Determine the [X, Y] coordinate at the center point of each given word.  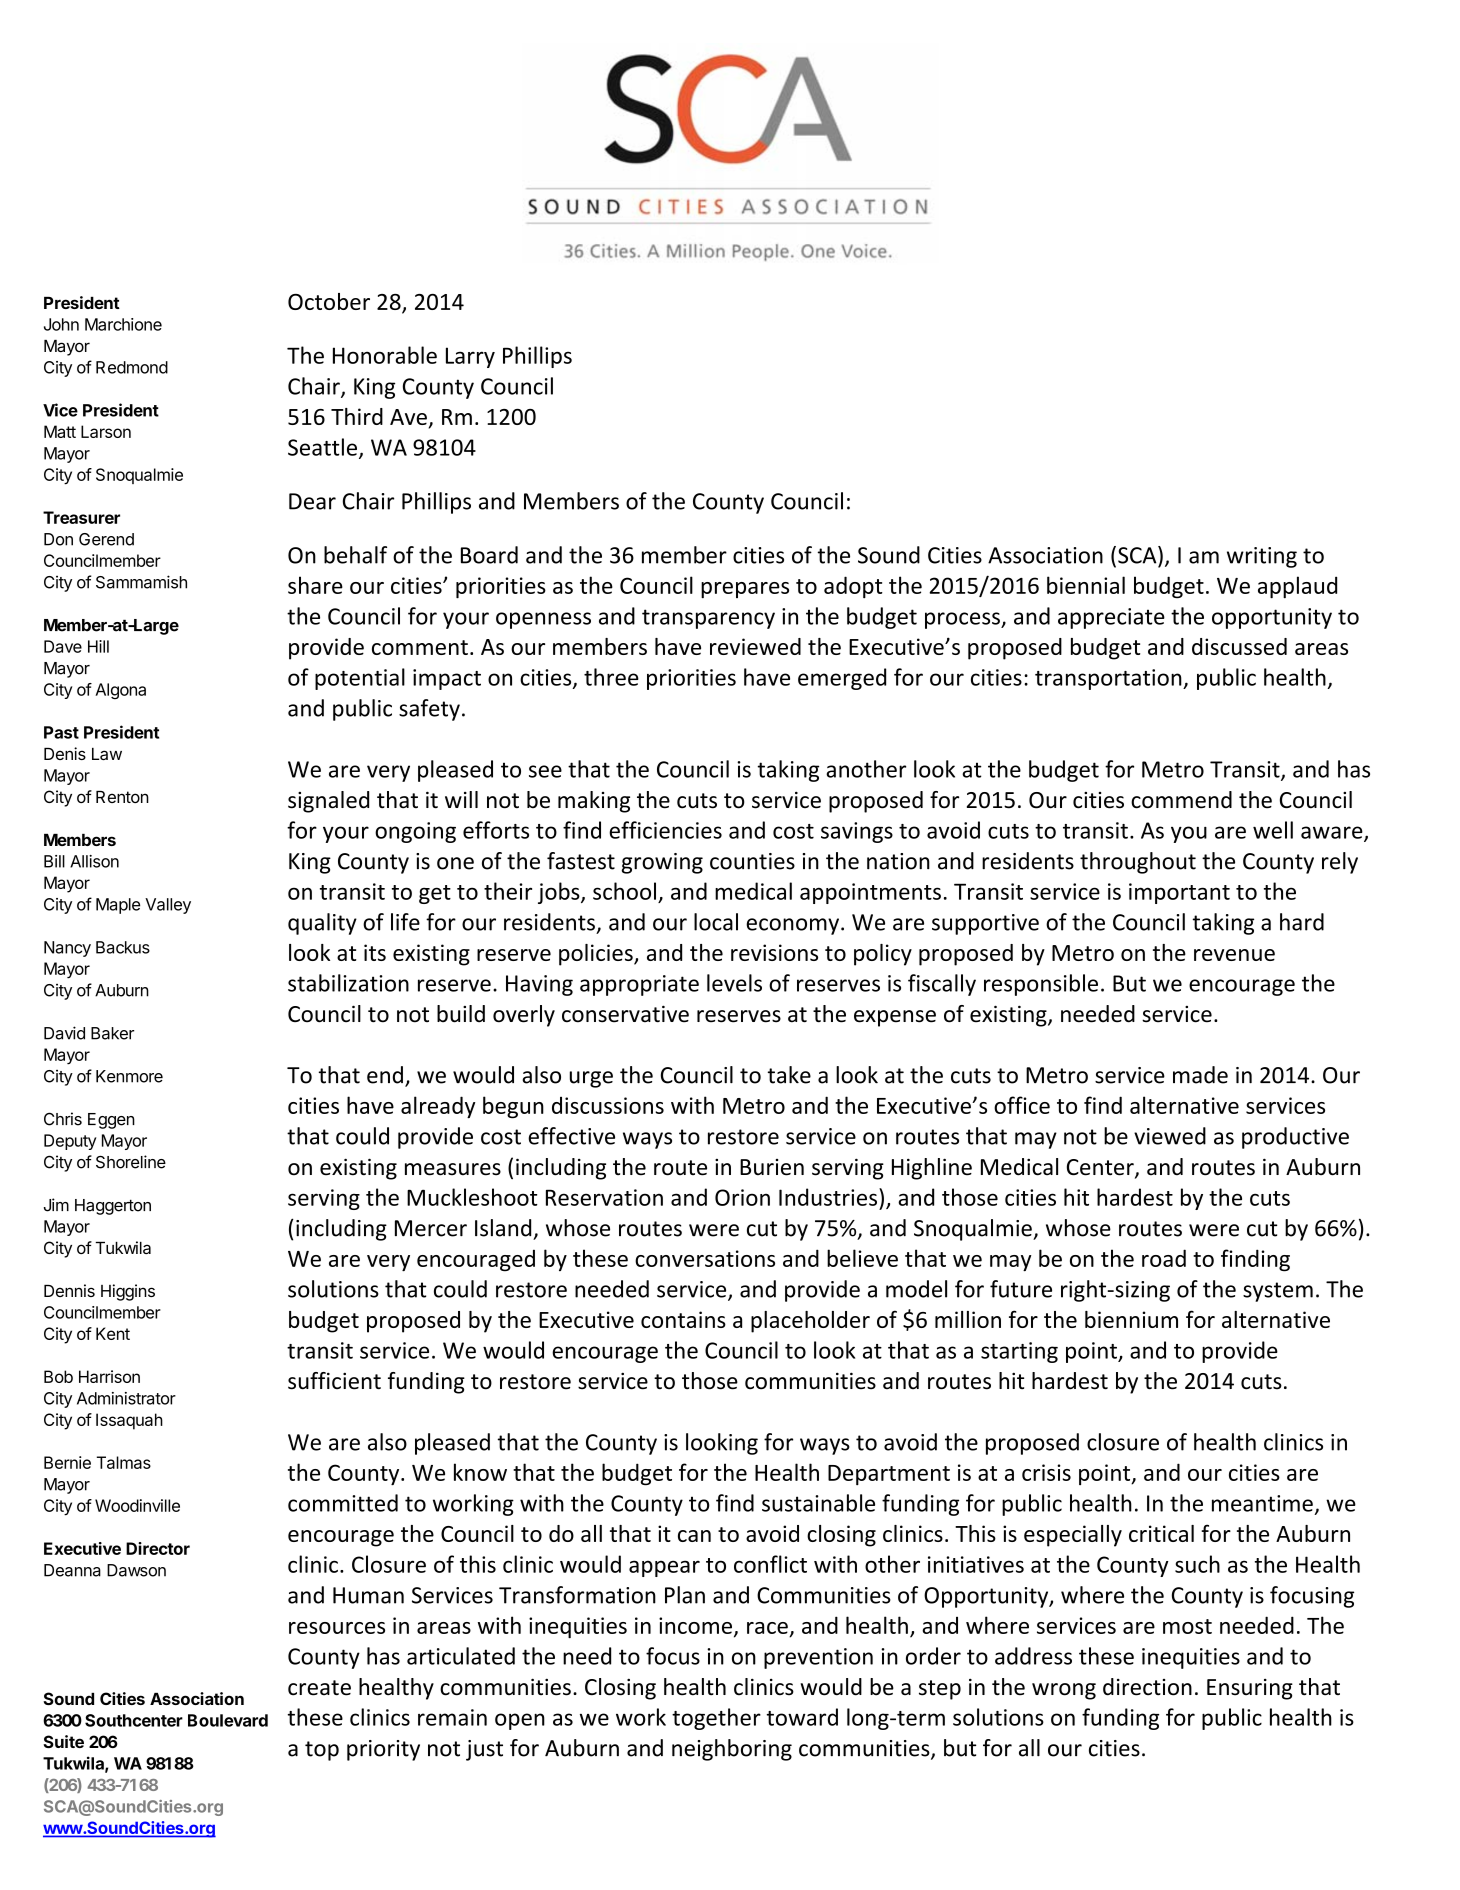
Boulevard [228, 1720]
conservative [625, 1014]
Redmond [132, 367]
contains [683, 1319]
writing [1262, 557]
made [1200, 1075]
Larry [470, 357]
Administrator [126, 1398]
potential [360, 679]
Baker [112, 1033]
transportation [1109, 679]
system [1278, 1292]
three [611, 677]
